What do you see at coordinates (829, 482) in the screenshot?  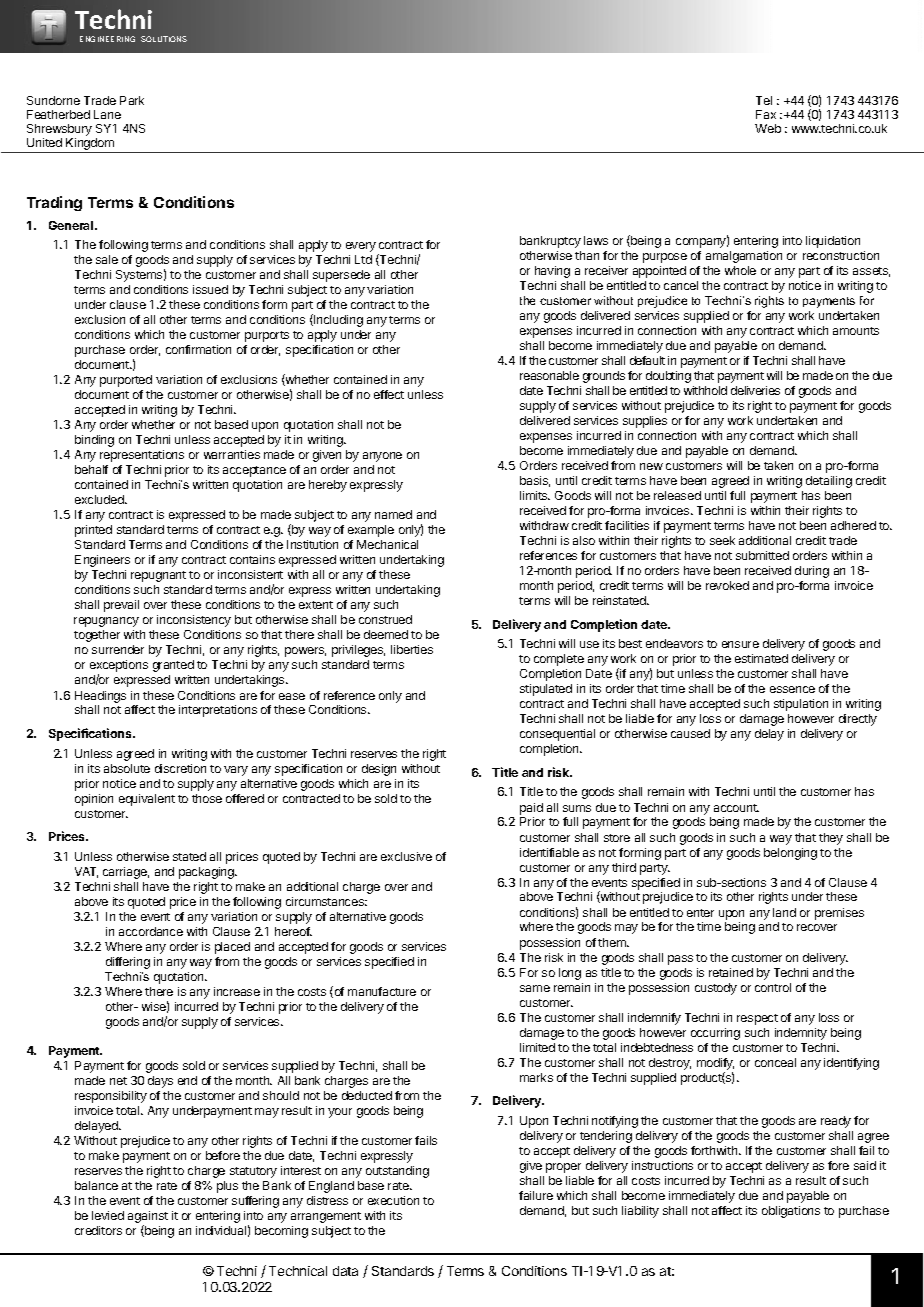 I see `detailing` at bounding box center [829, 482].
